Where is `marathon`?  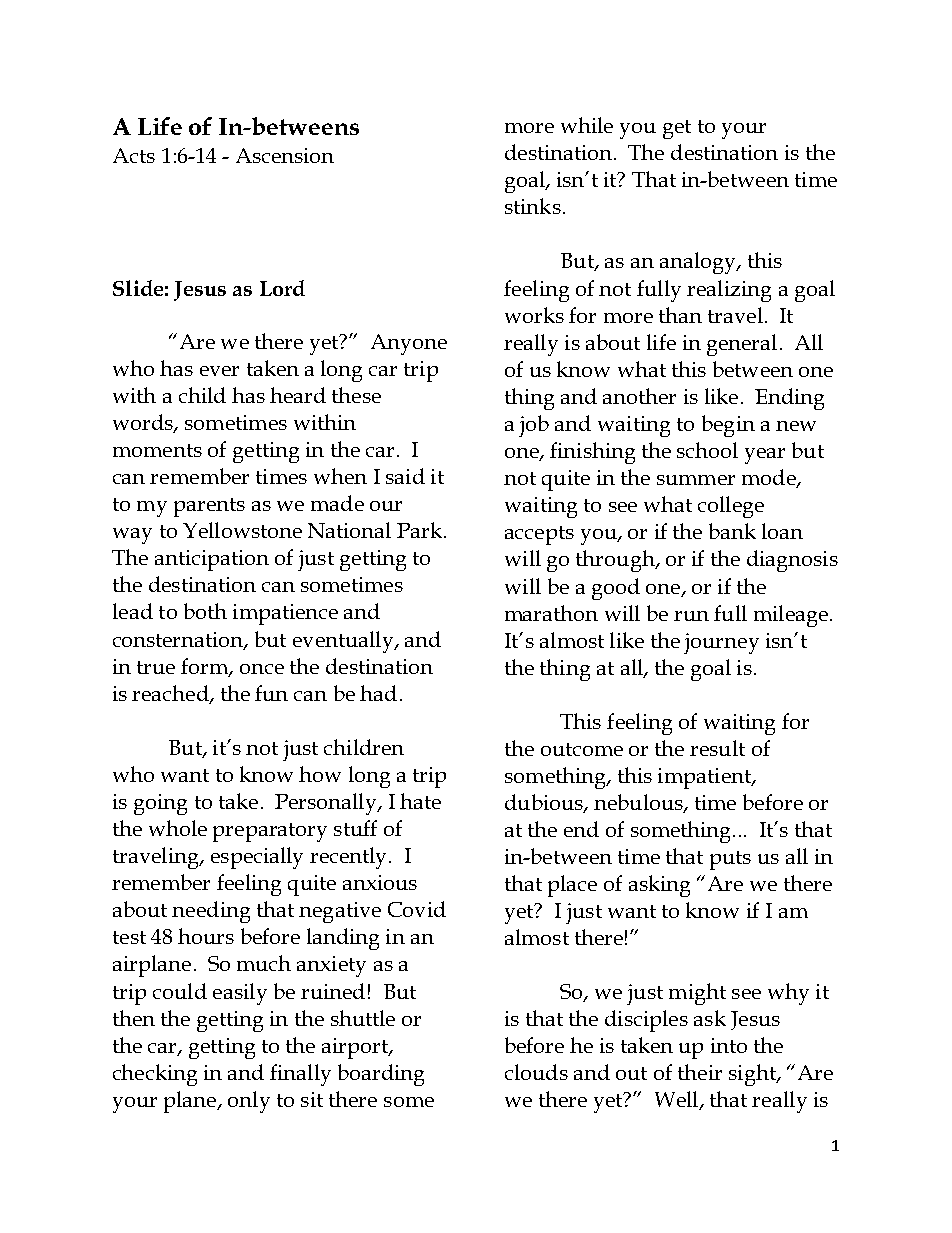 marathon is located at coordinates (551, 613).
